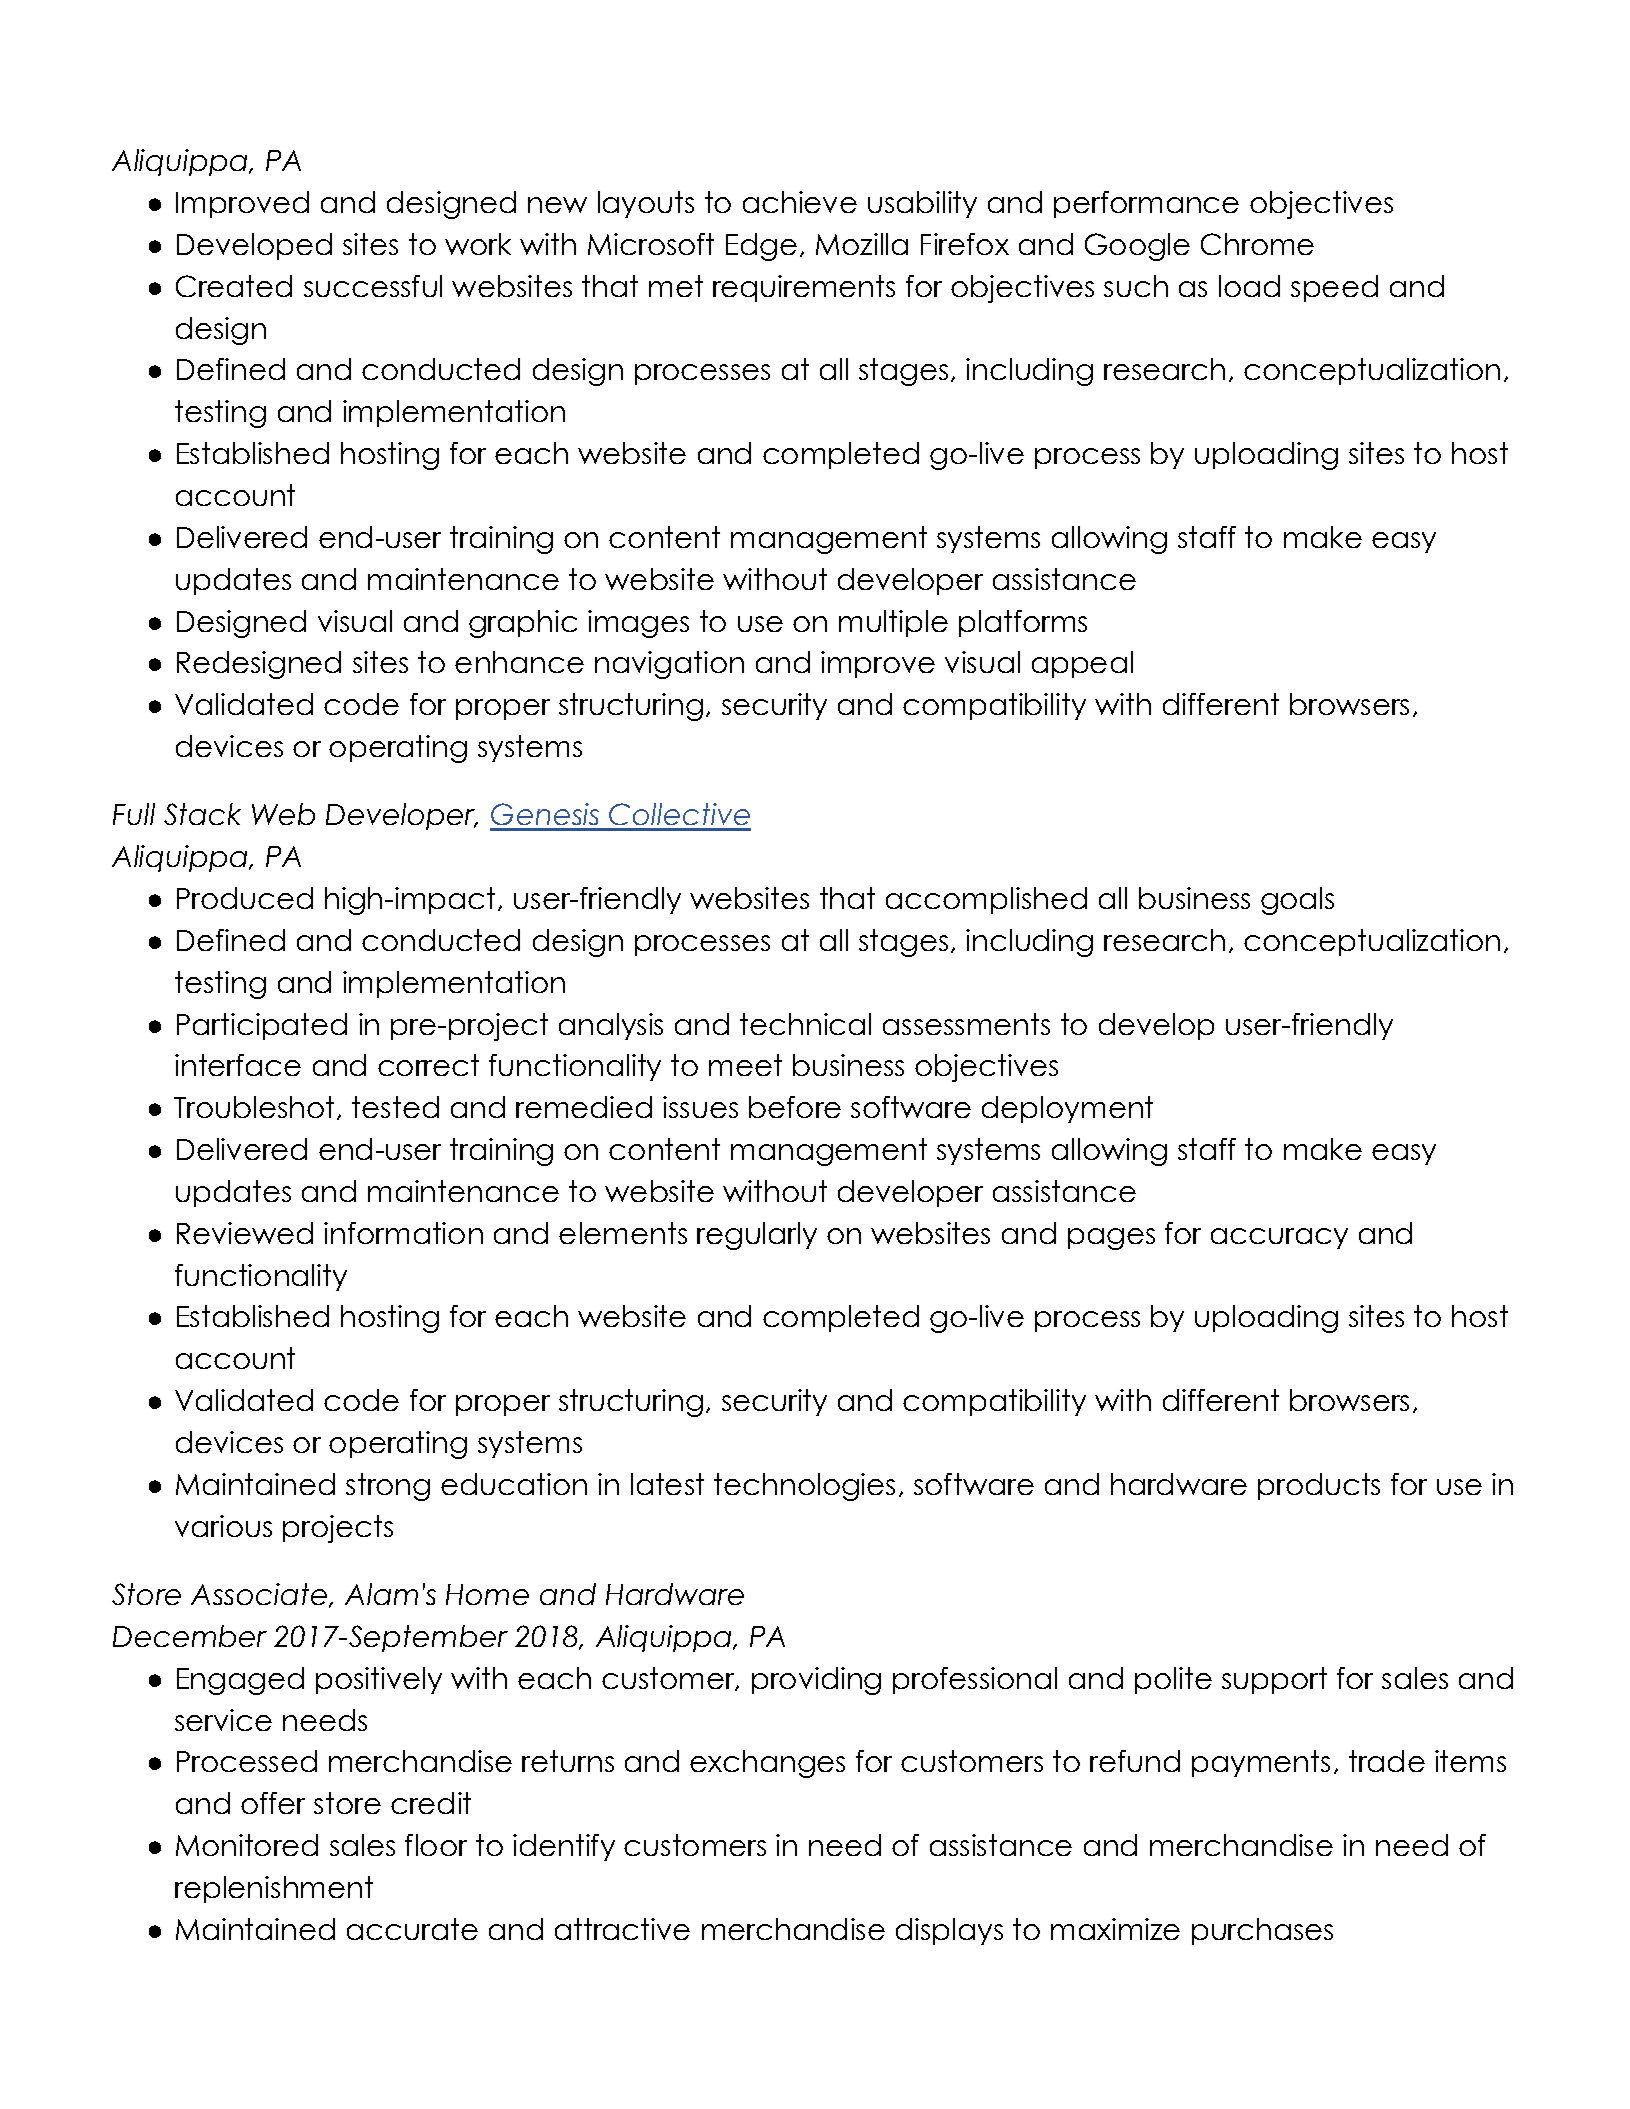  What do you see at coordinates (274, 1889) in the image?
I see `replenishment` at bounding box center [274, 1889].
